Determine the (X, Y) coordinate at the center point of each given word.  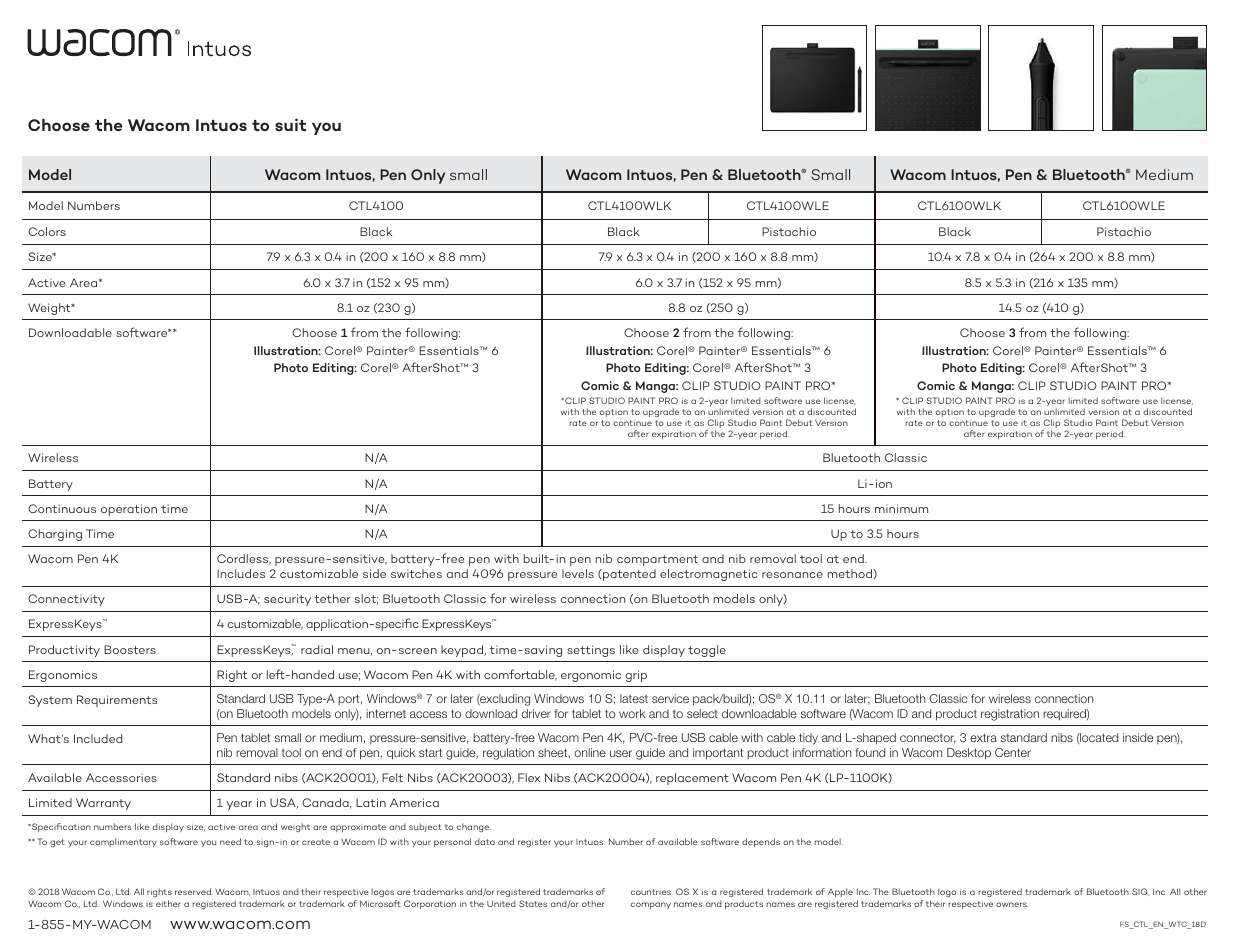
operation (129, 510)
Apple (840, 892)
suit (290, 124)
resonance (792, 575)
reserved (194, 891)
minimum (901, 508)
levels (578, 573)
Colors (47, 231)
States (533, 903)
